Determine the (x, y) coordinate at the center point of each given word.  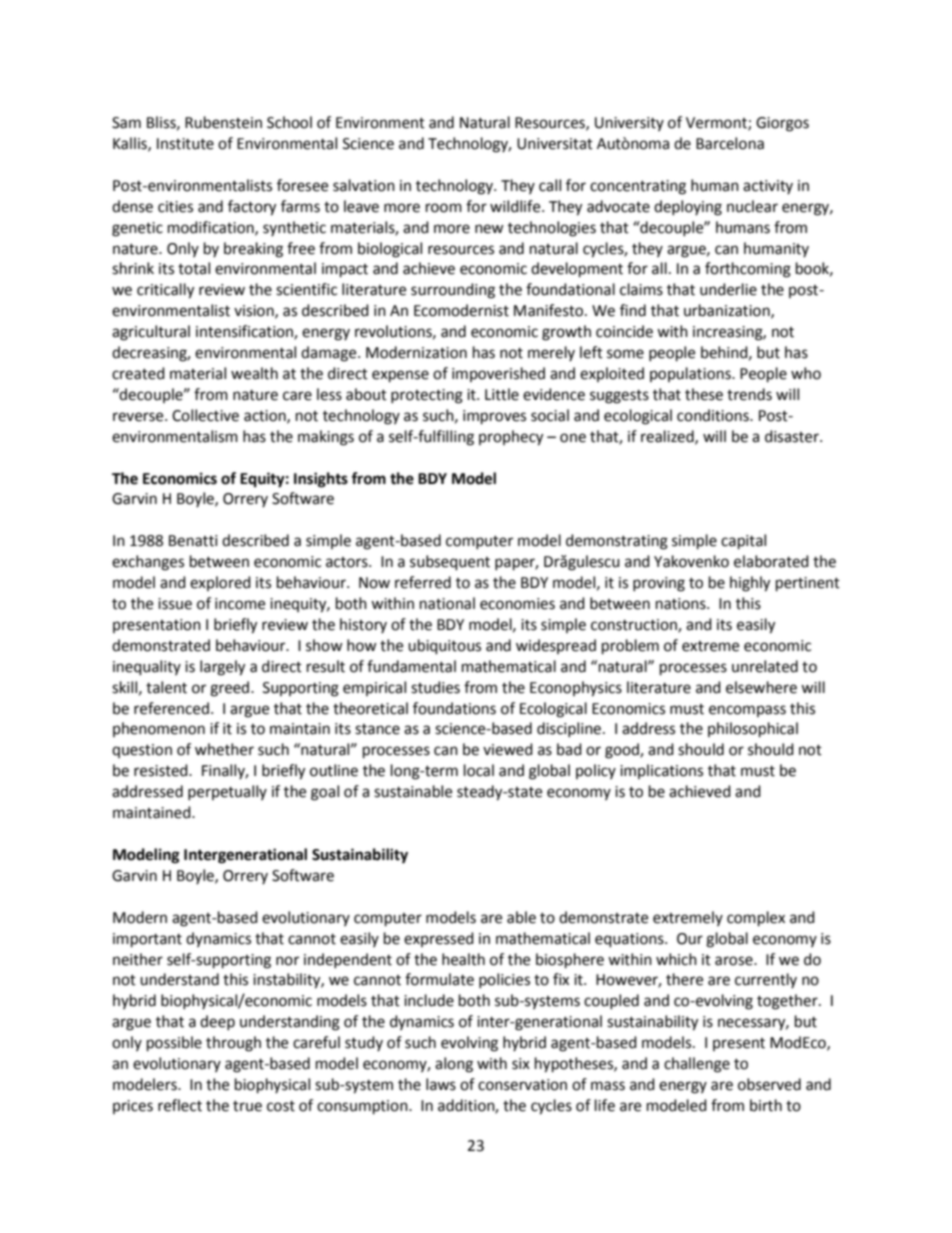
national (447, 603)
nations (682, 604)
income (240, 604)
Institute (185, 144)
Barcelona (730, 143)
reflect (180, 1105)
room (444, 208)
